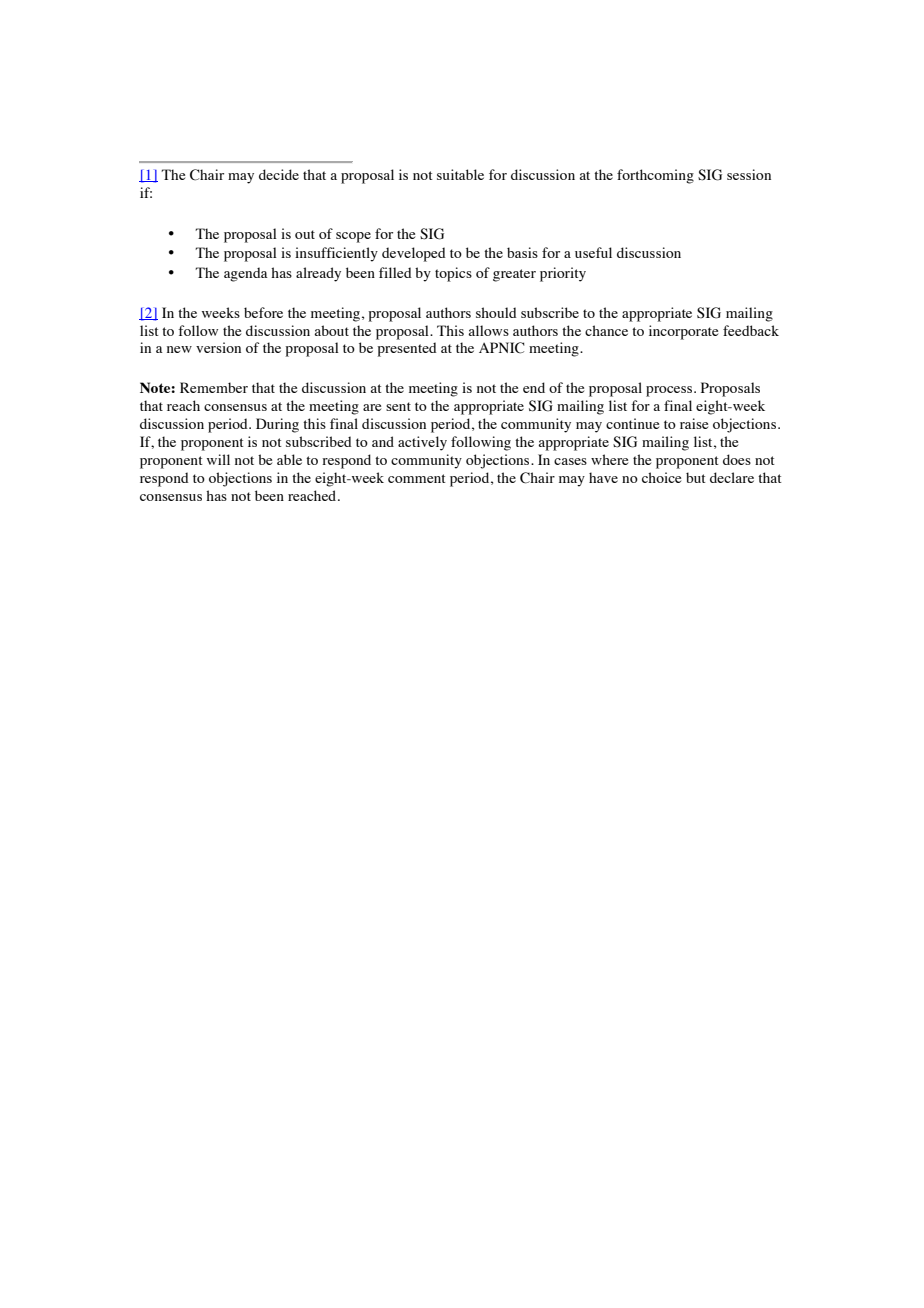  Describe the element at coordinates (218, 459) in the document. I see `will` at that location.
